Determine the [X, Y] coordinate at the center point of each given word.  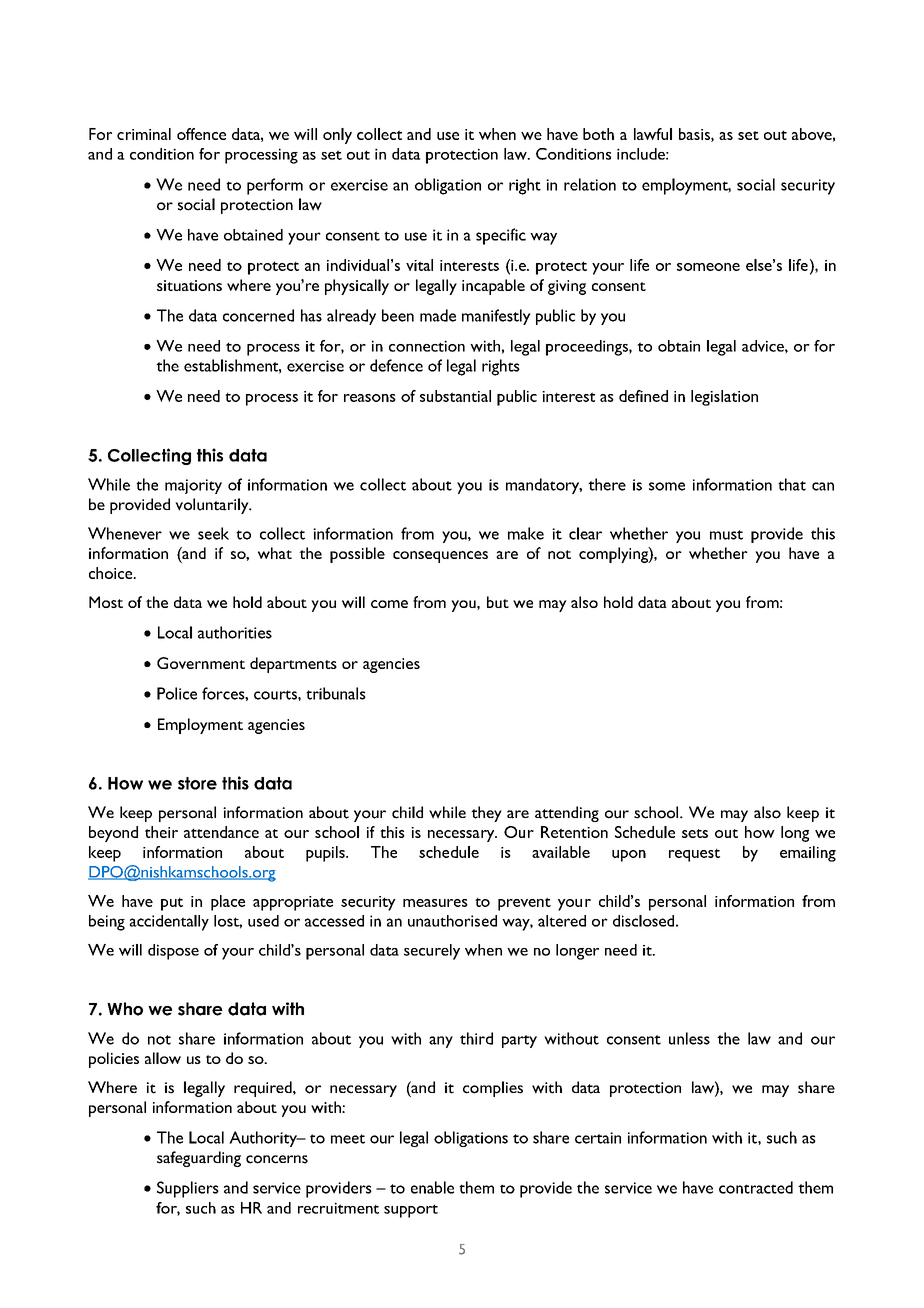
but [498, 602]
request [694, 855]
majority [193, 486]
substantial [455, 396]
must [726, 535]
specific [501, 236]
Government [201, 663]
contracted [756, 1187]
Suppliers [188, 1189]
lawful [653, 134]
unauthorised [452, 921]
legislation [724, 398]
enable [432, 1187]
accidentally [169, 923]
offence [201, 134]
